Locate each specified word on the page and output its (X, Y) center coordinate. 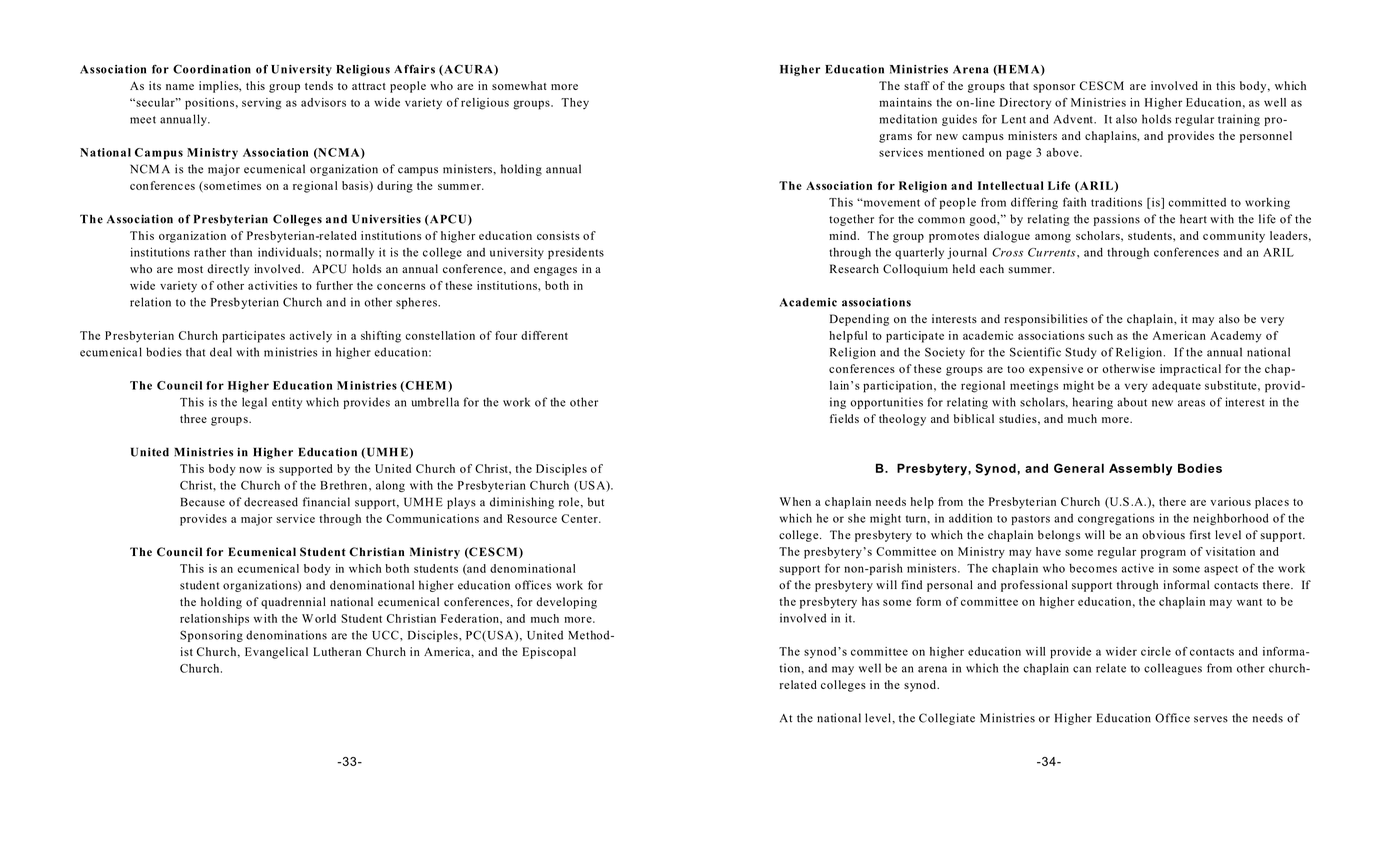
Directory (1025, 103)
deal (221, 352)
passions (1117, 220)
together (851, 220)
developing (566, 603)
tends (319, 85)
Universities (386, 219)
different (544, 335)
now (250, 470)
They (575, 103)
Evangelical (276, 653)
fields (844, 418)
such (1100, 335)
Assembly (1140, 469)
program (1163, 554)
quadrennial (293, 603)
